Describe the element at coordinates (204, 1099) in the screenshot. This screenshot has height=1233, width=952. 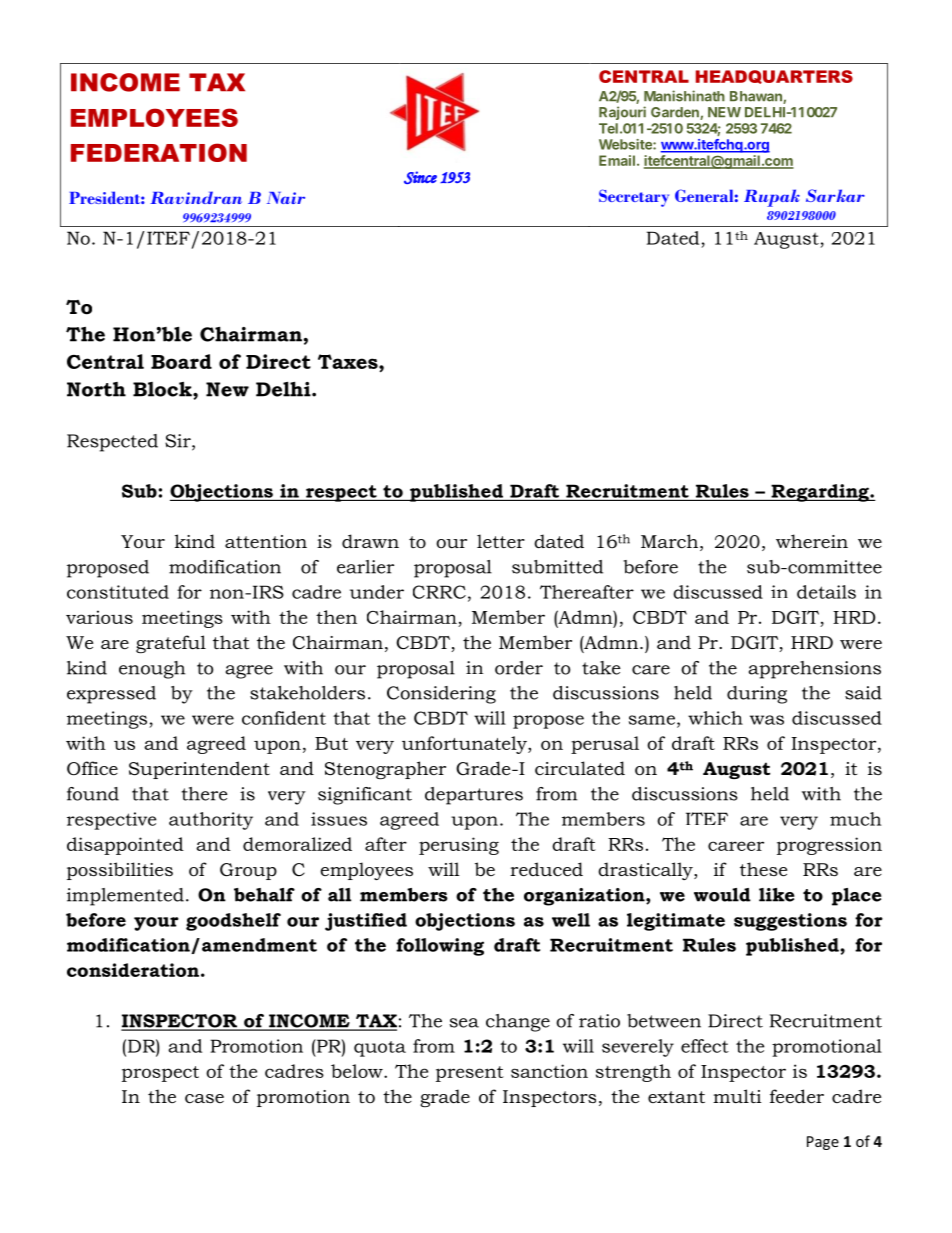
I see `case` at that location.
